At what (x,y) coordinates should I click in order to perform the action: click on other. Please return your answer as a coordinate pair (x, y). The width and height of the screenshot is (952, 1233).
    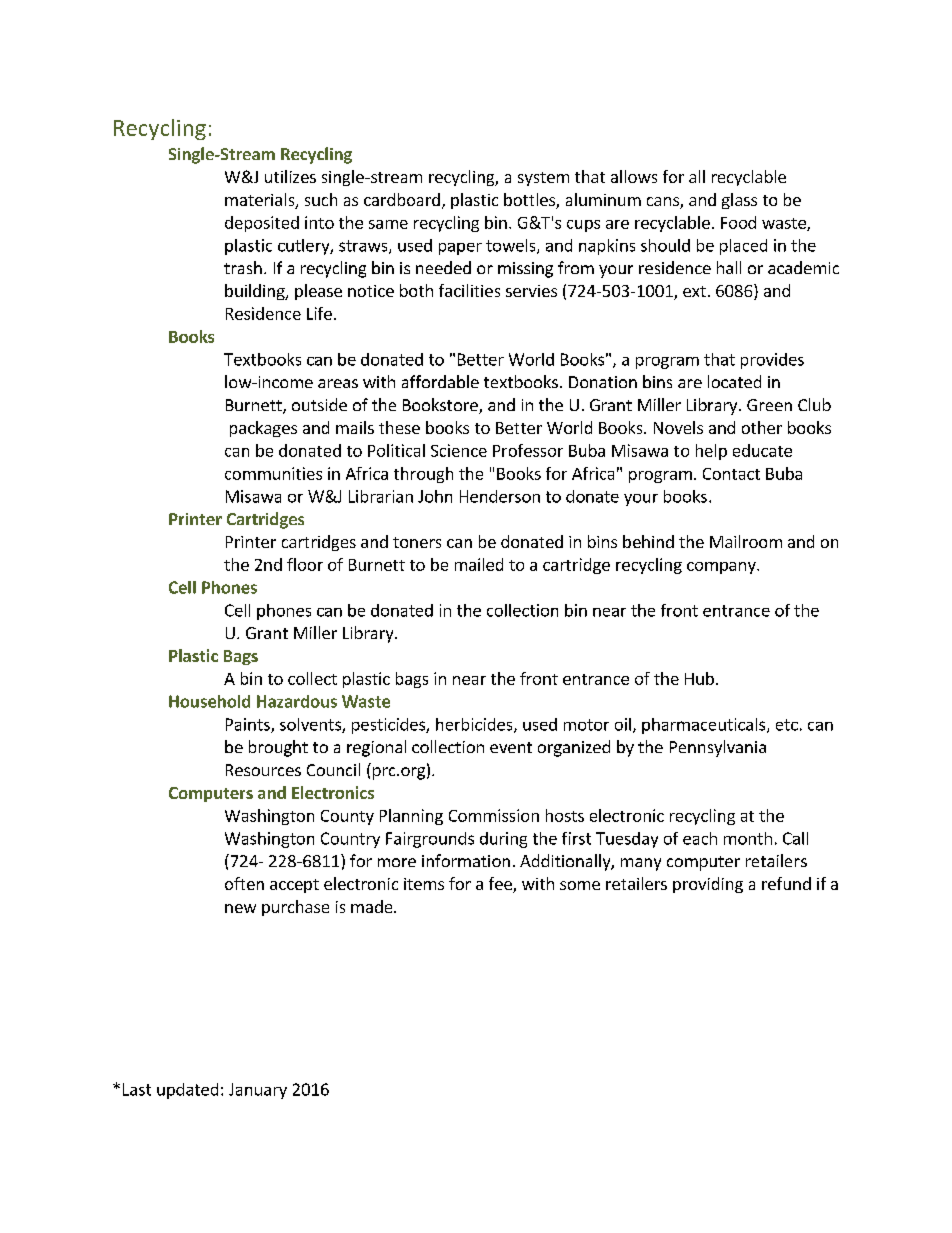
    Looking at the image, I should click on (762, 427).
